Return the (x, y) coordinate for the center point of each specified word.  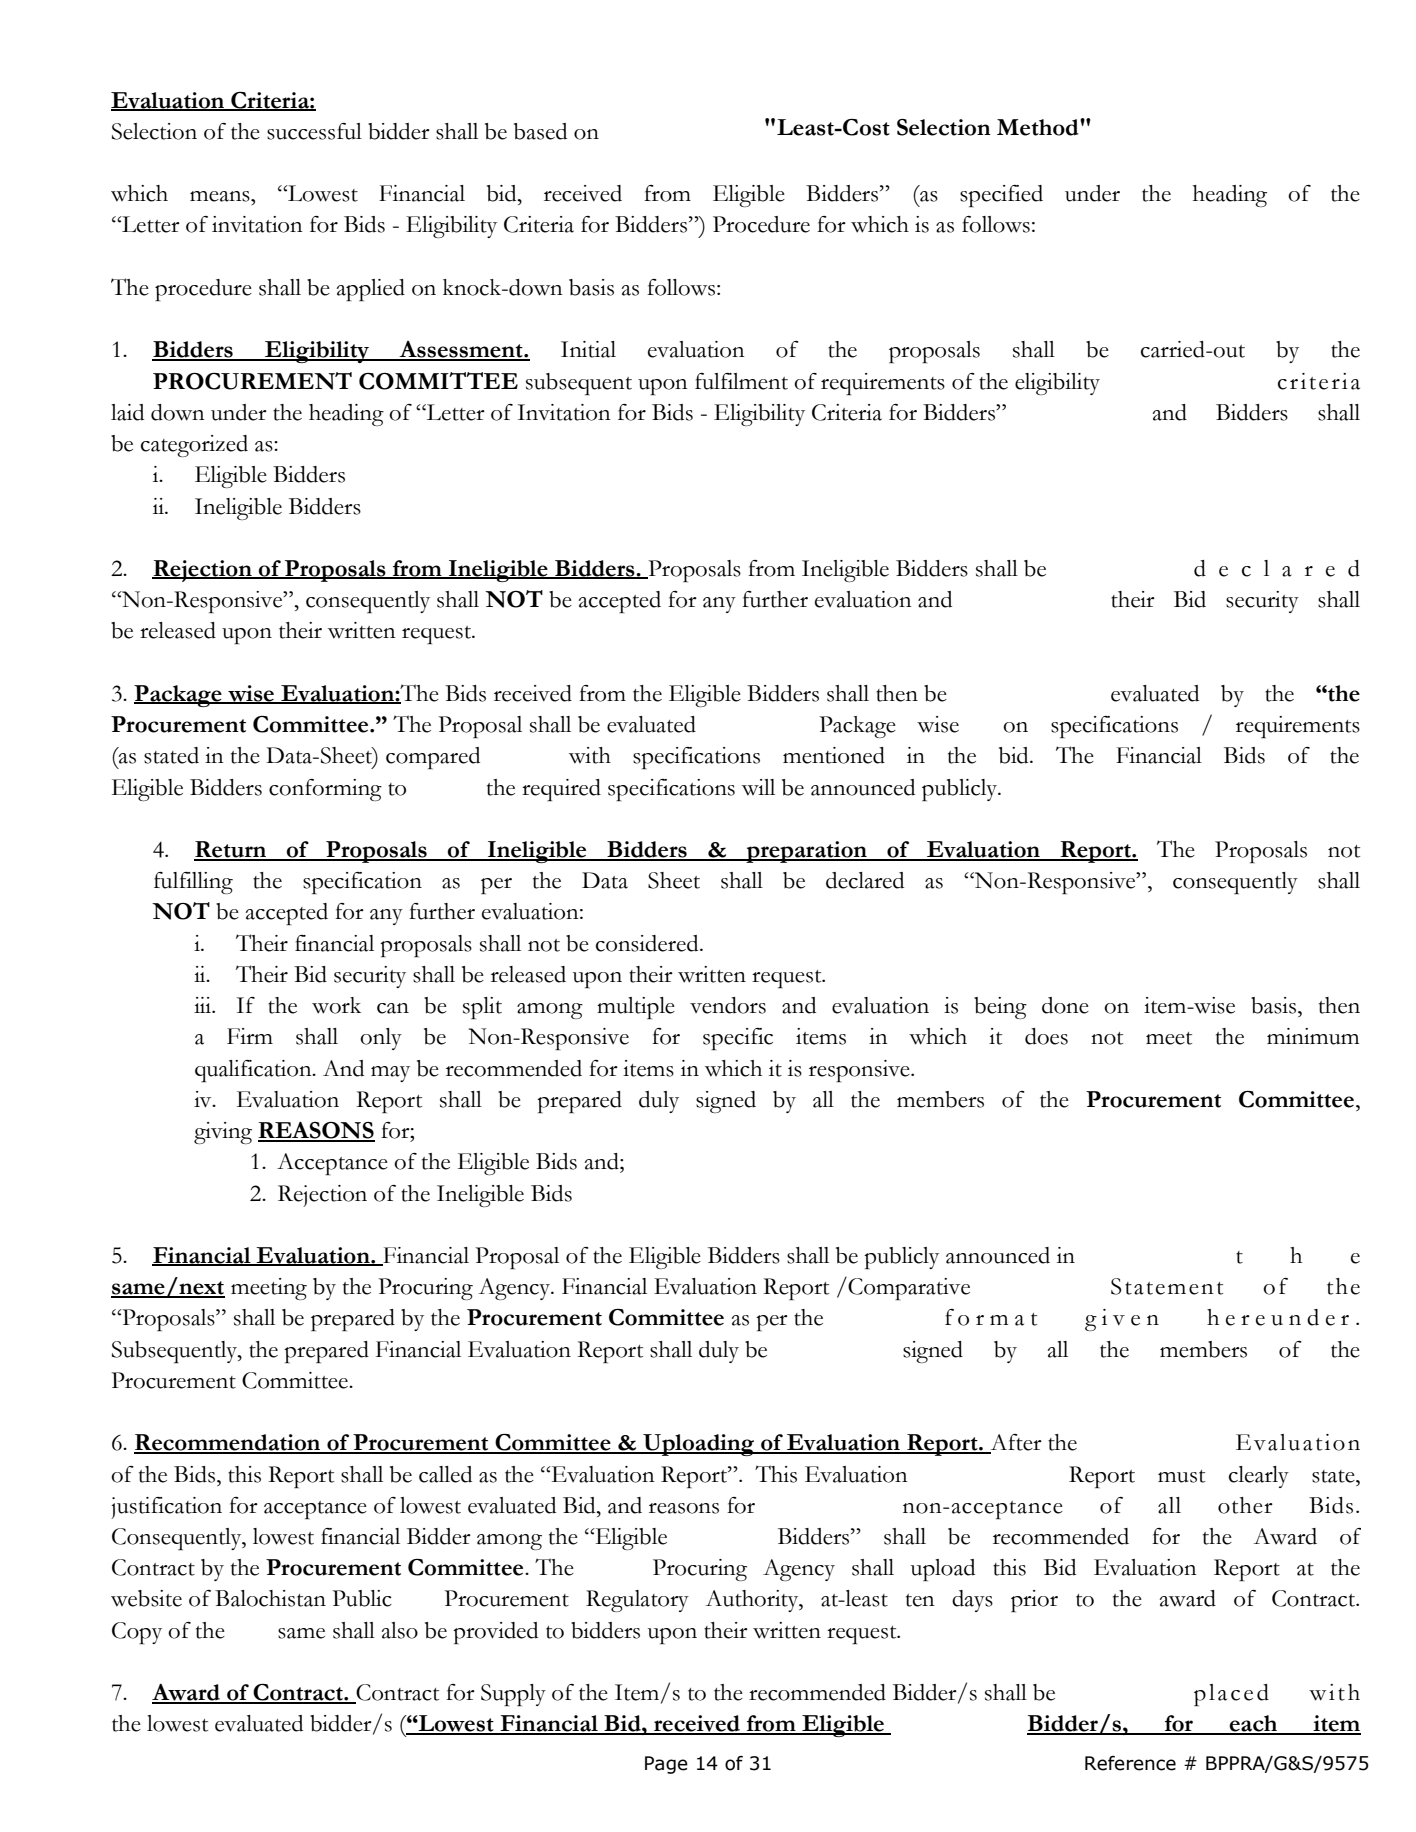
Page (666, 1765)
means (221, 196)
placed (1231, 1695)
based (540, 131)
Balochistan (270, 1598)
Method (1039, 127)
